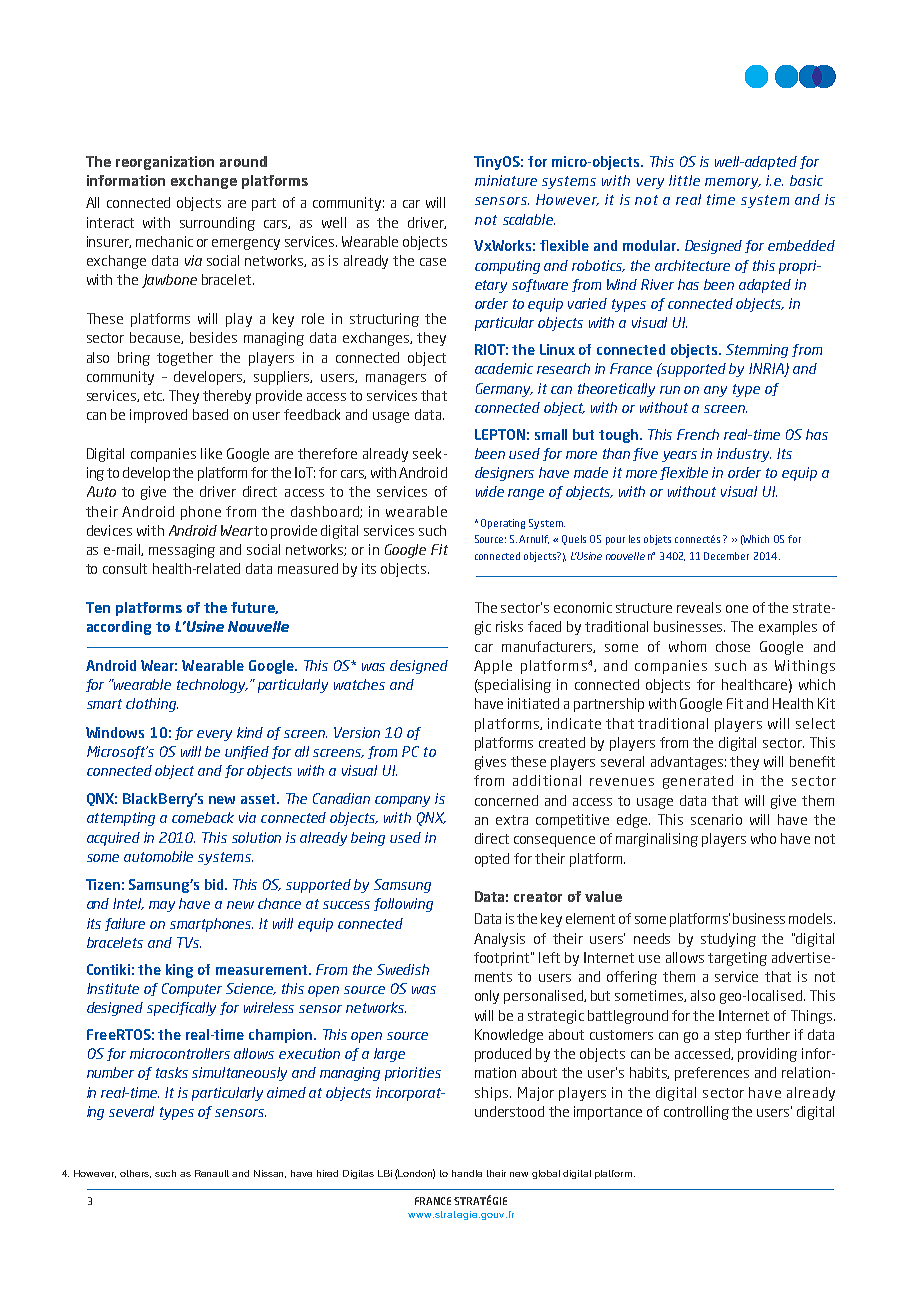  What do you see at coordinates (493, 667) in the image?
I see `Apple` at bounding box center [493, 667].
